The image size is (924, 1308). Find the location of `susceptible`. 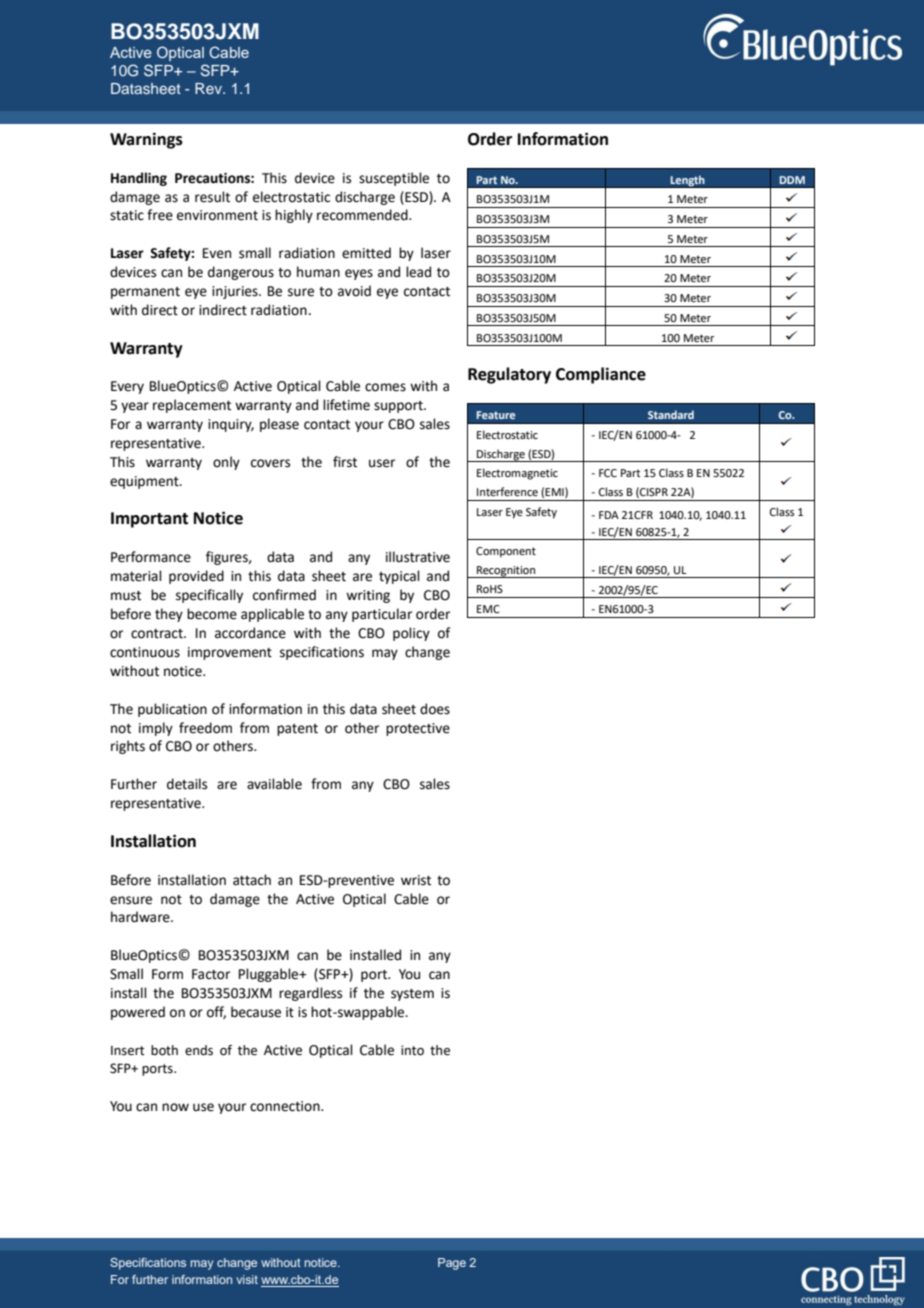

susceptible is located at coordinates (394, 179).
